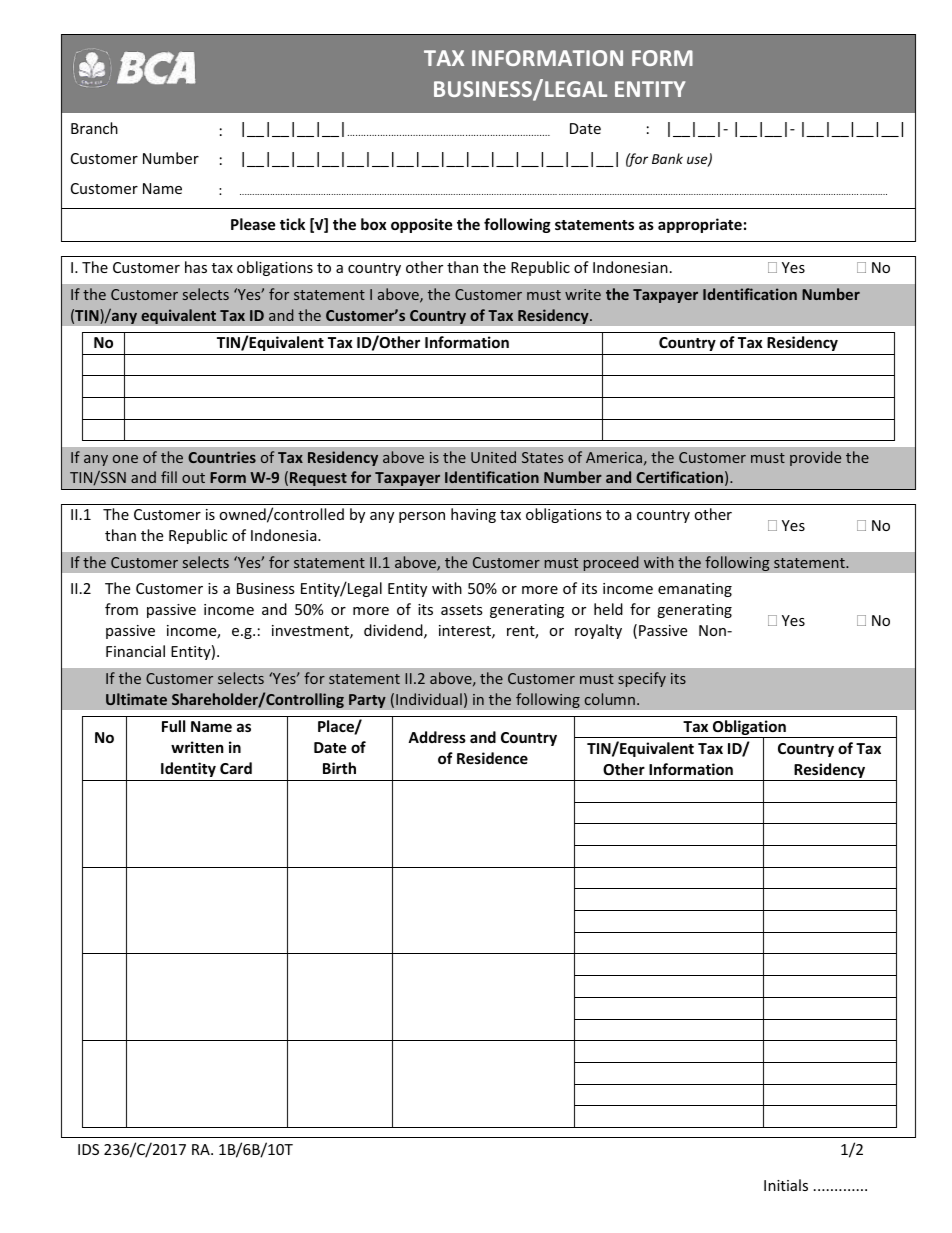  What do you see at coordinates (667, 158) in the image?
I see `Bank` at bounding box center [667, 158].
